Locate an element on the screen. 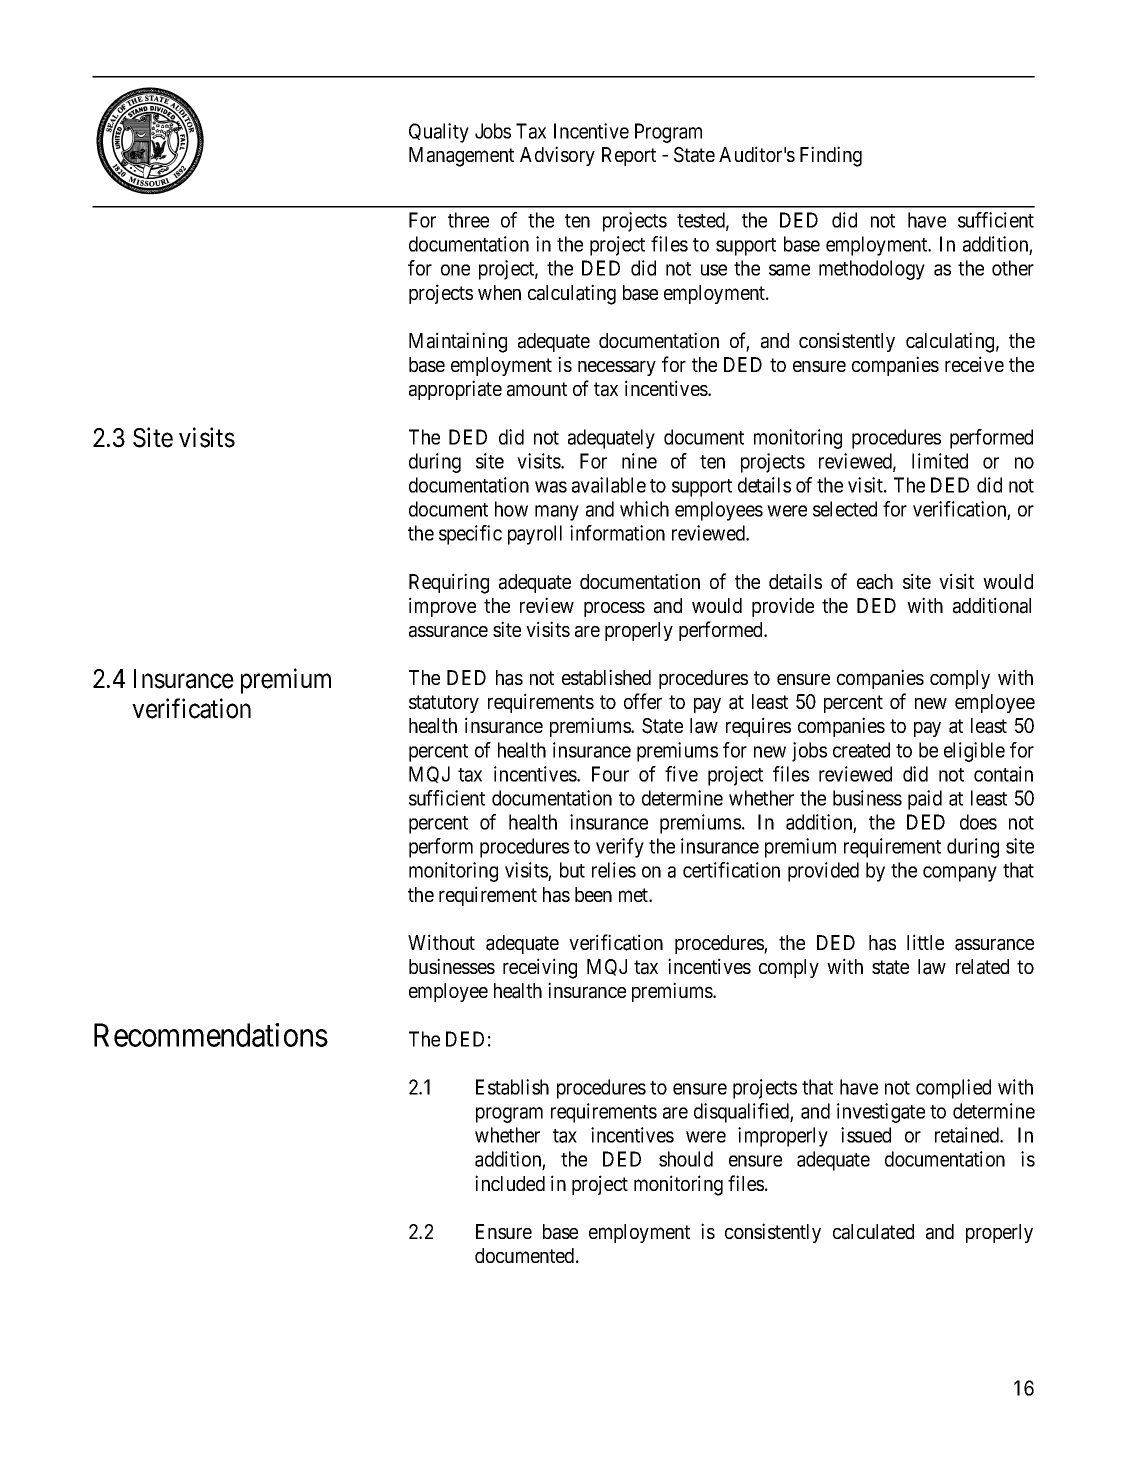  offer is located at coordinates (643, 701).
